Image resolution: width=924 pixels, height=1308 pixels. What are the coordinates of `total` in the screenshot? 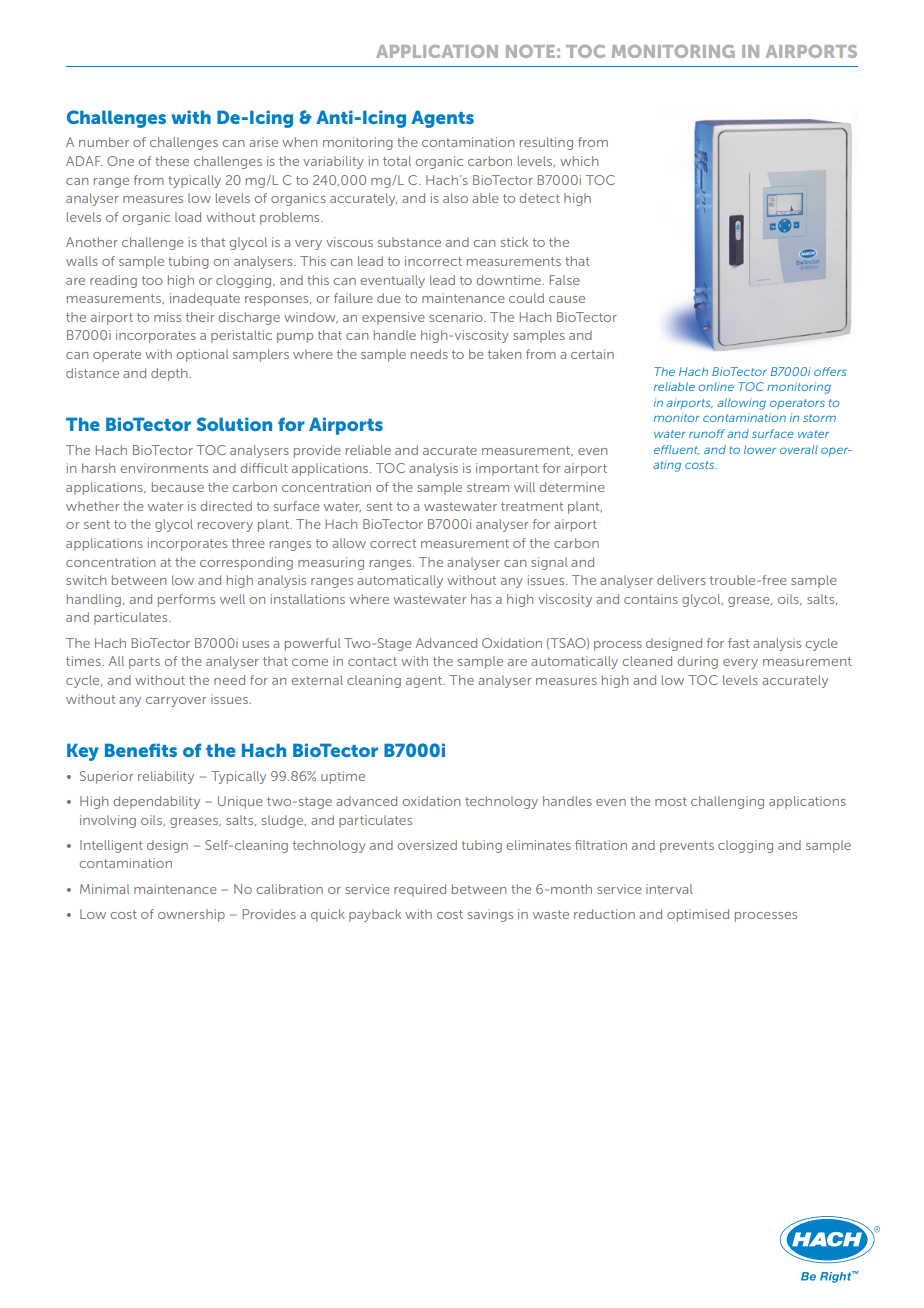 It's located at (397, 161).
